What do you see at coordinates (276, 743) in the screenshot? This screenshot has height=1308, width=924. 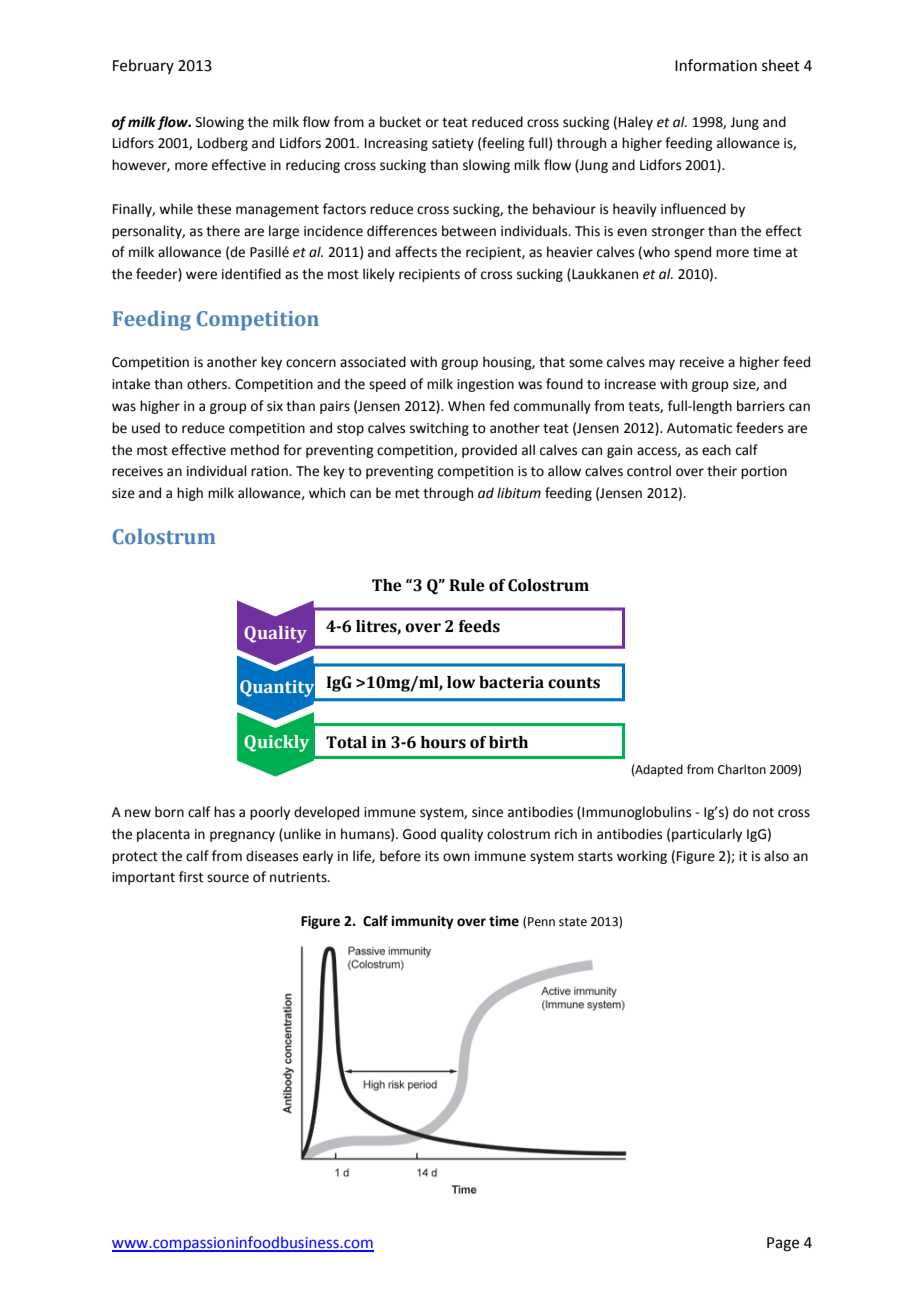 I see `Quickly` at bounding box center [276, 743].
